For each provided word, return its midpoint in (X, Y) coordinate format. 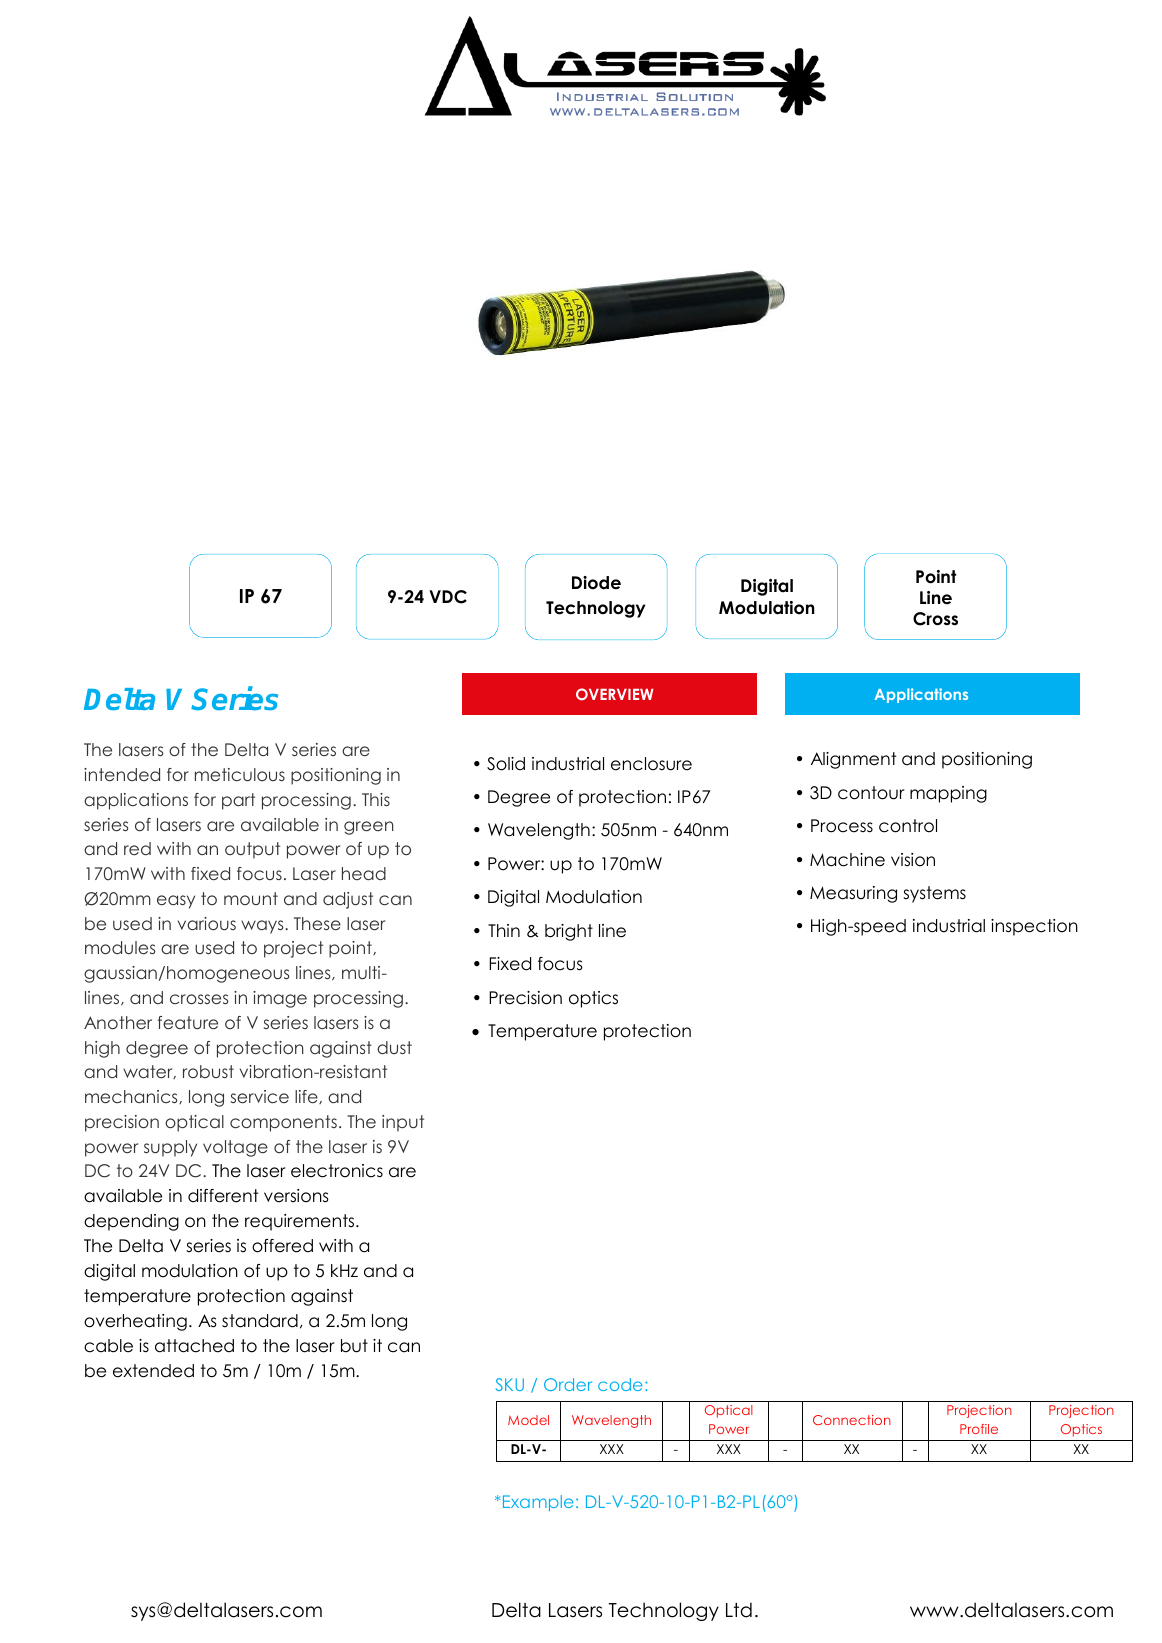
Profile (979, 1429)
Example (536, 1503)
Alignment (853, 760)
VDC (448, 597)
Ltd (739, 1610)
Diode (596, 583)
